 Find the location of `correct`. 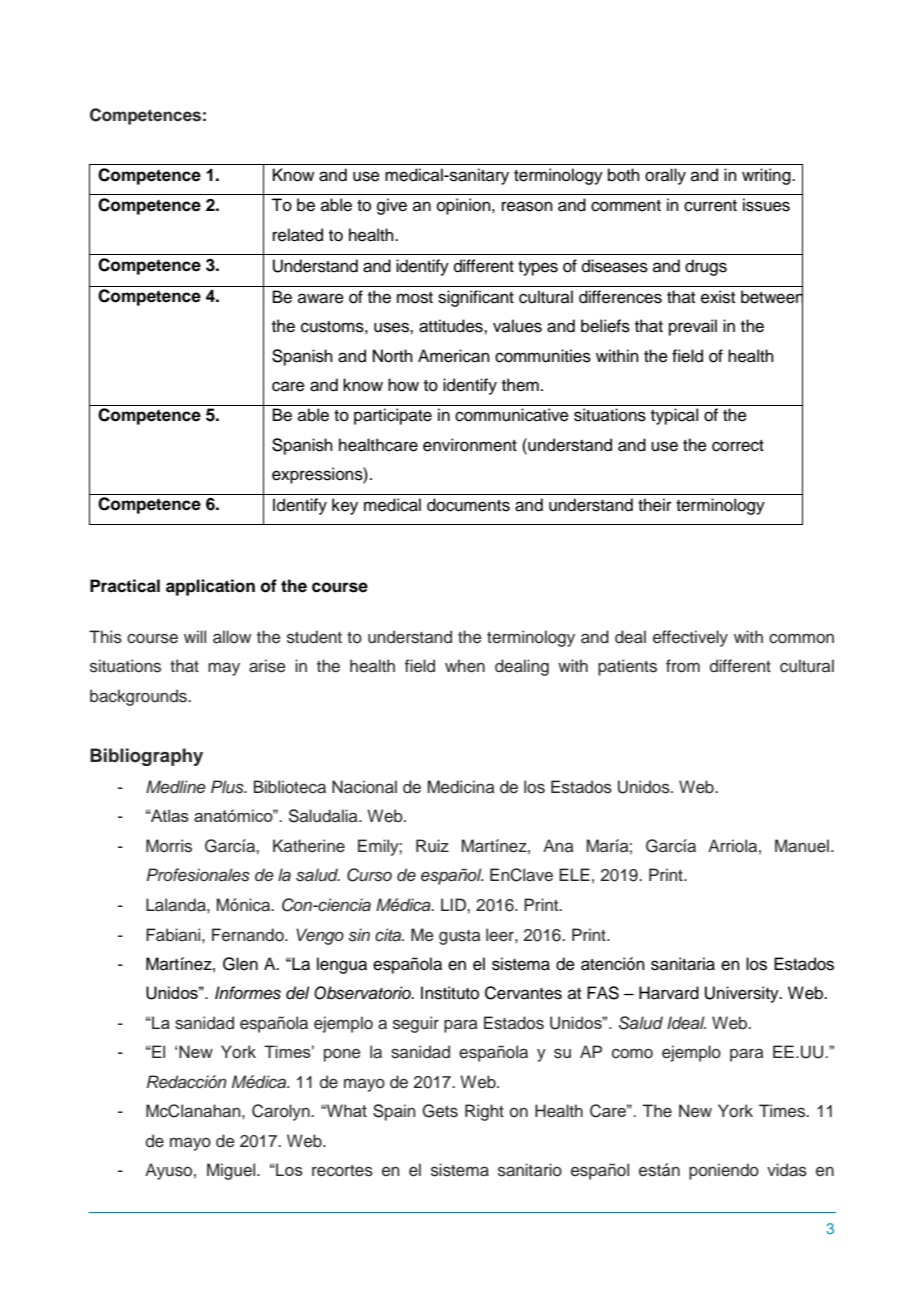

correct is located at coordinates (738, 446).
